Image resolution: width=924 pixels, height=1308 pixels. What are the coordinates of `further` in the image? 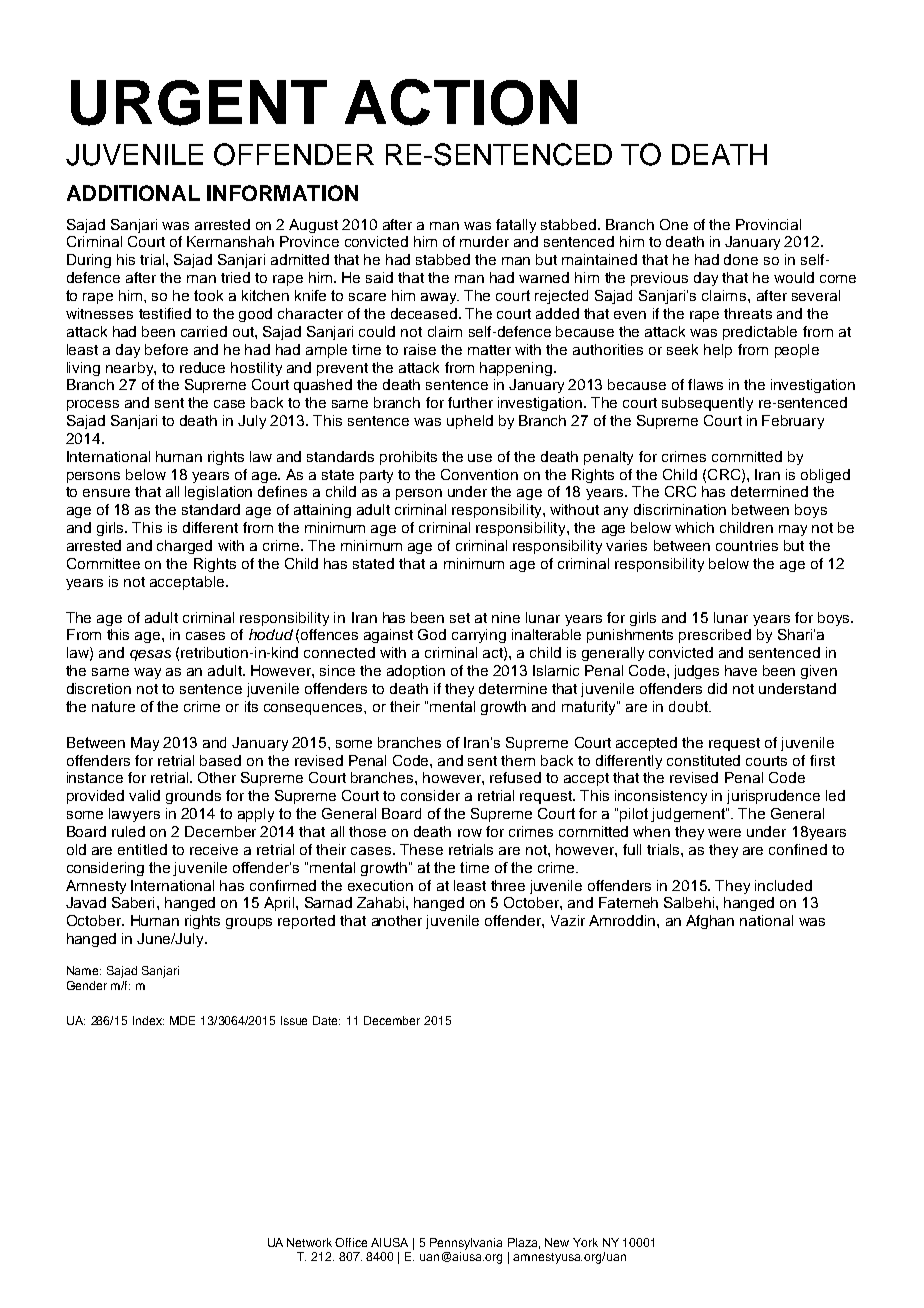 It's located at (470, 402).
